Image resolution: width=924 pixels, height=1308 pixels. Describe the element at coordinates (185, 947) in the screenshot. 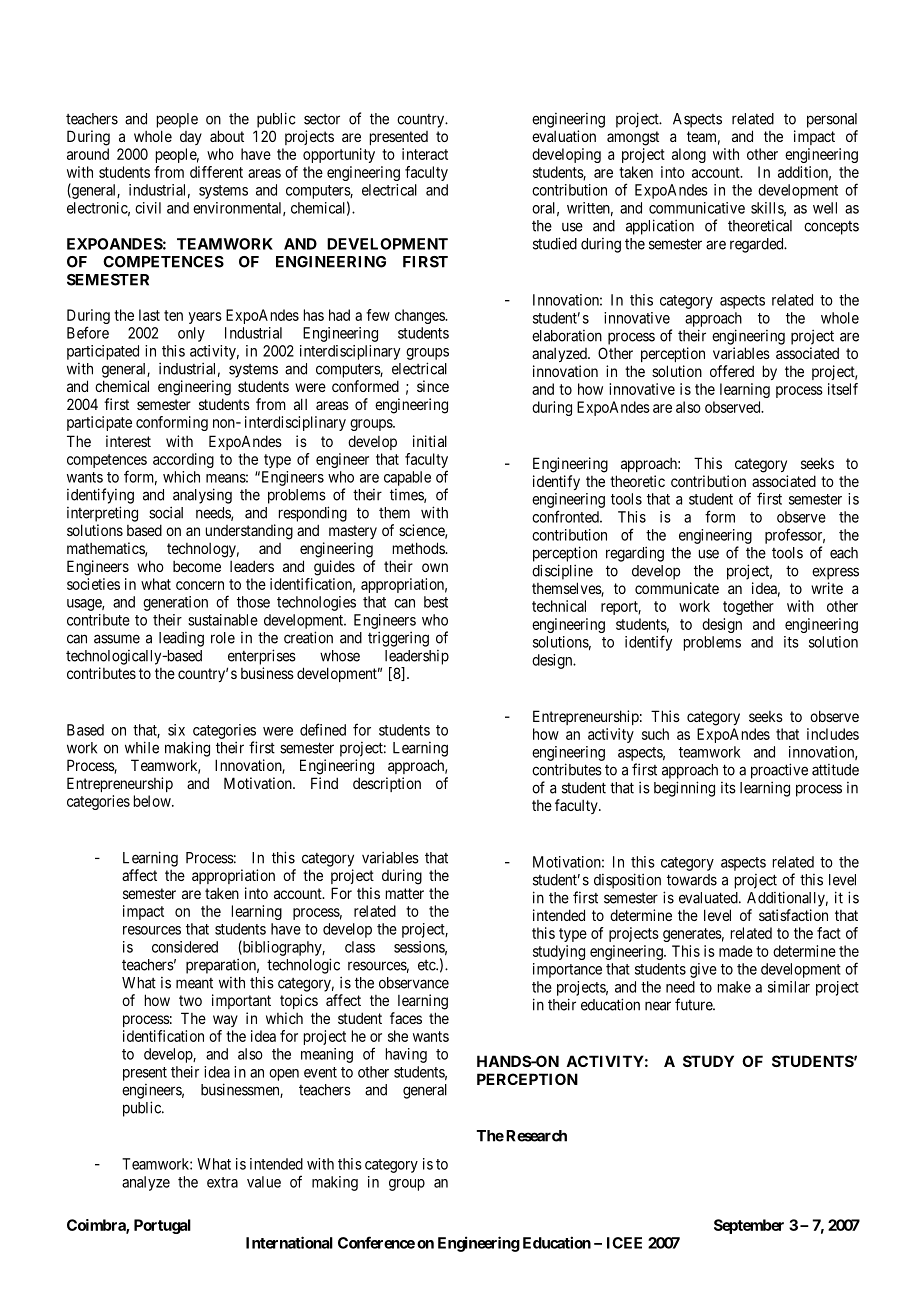

I see `considered` at that location.
